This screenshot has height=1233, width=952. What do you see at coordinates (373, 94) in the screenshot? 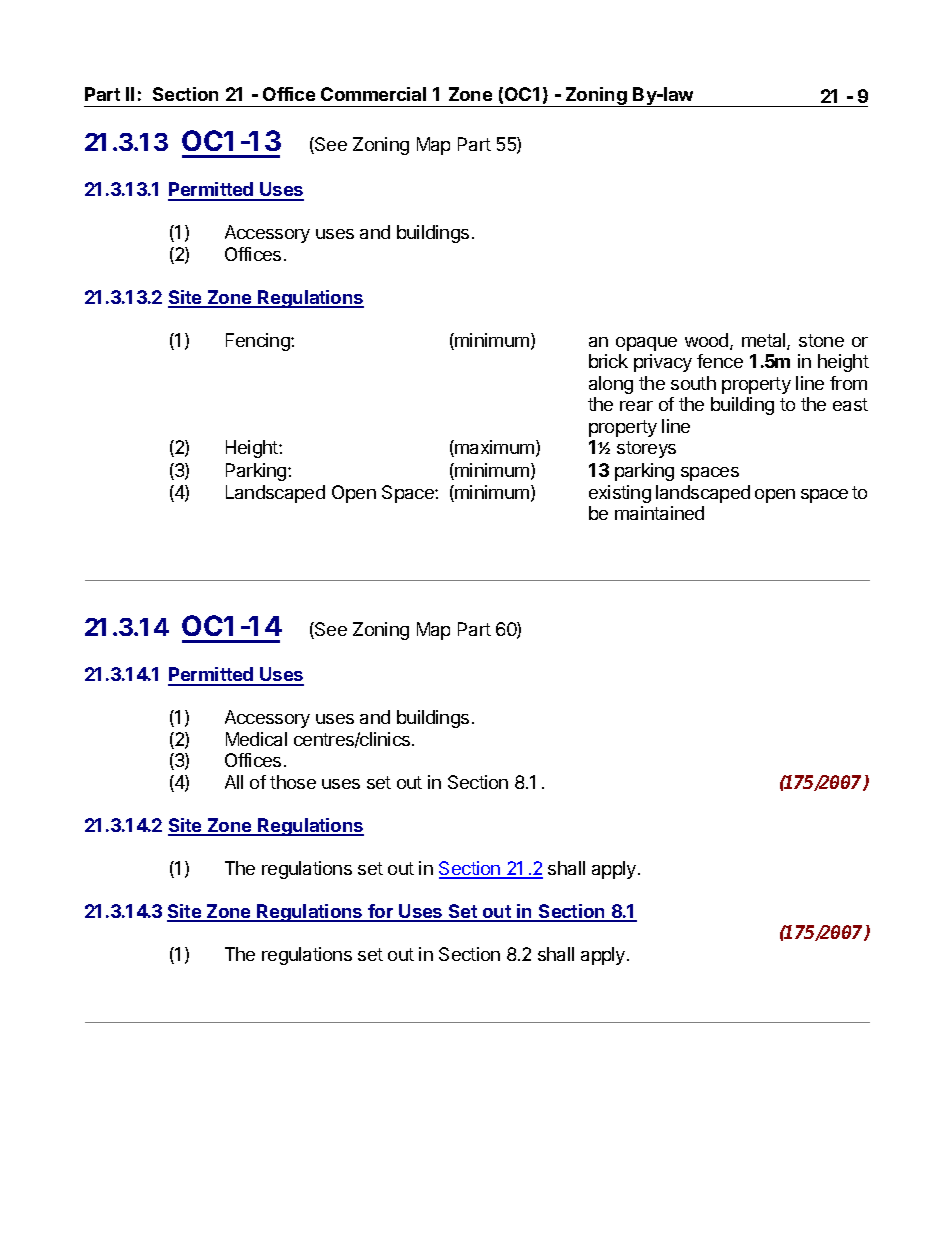
I see `Commercial` at bounding box center [373, 94].
